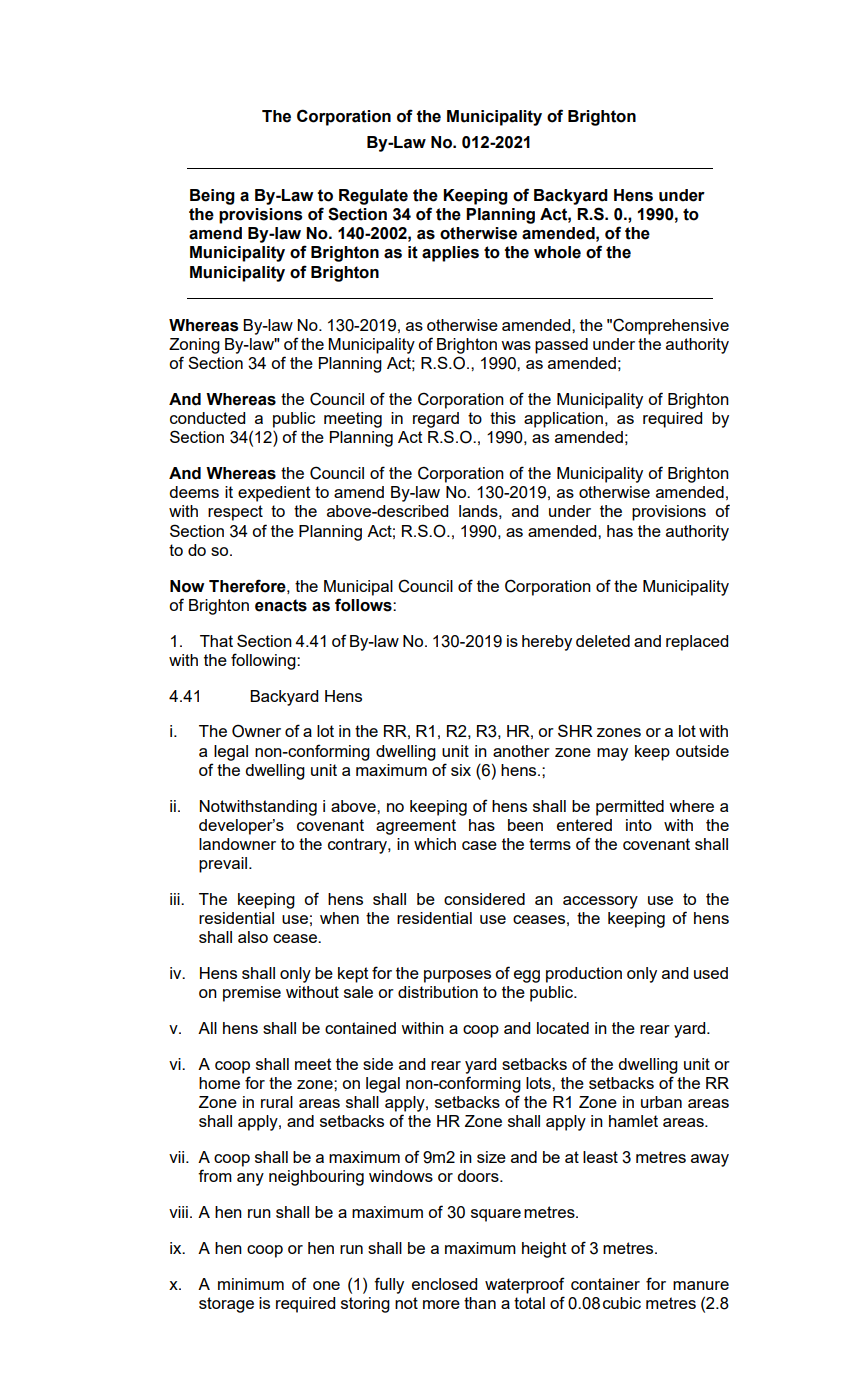 This screenshot has width=849, height=1400. What do you see at coordinates (212, 197) in the screenshot?
I see `Being` at bounding box center [212, 197].
